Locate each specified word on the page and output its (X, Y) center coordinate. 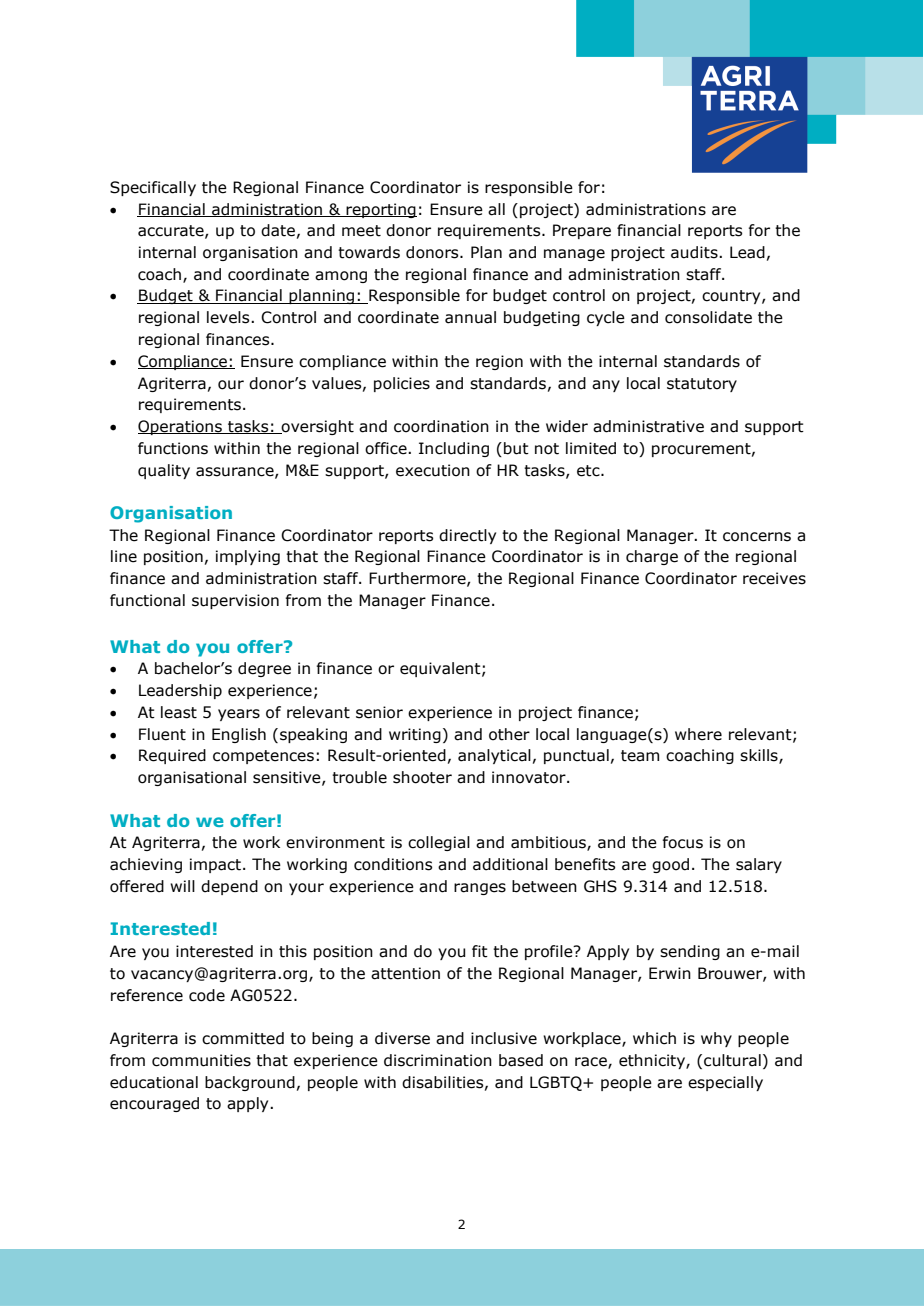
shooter (422, 777)
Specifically (153, 188)
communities (201, 1060)
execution (433, 470)
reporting (381, 210)
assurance (236, 472)
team (640, 756)
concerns (757, 537)
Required (172, 756)
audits (695, 252)
